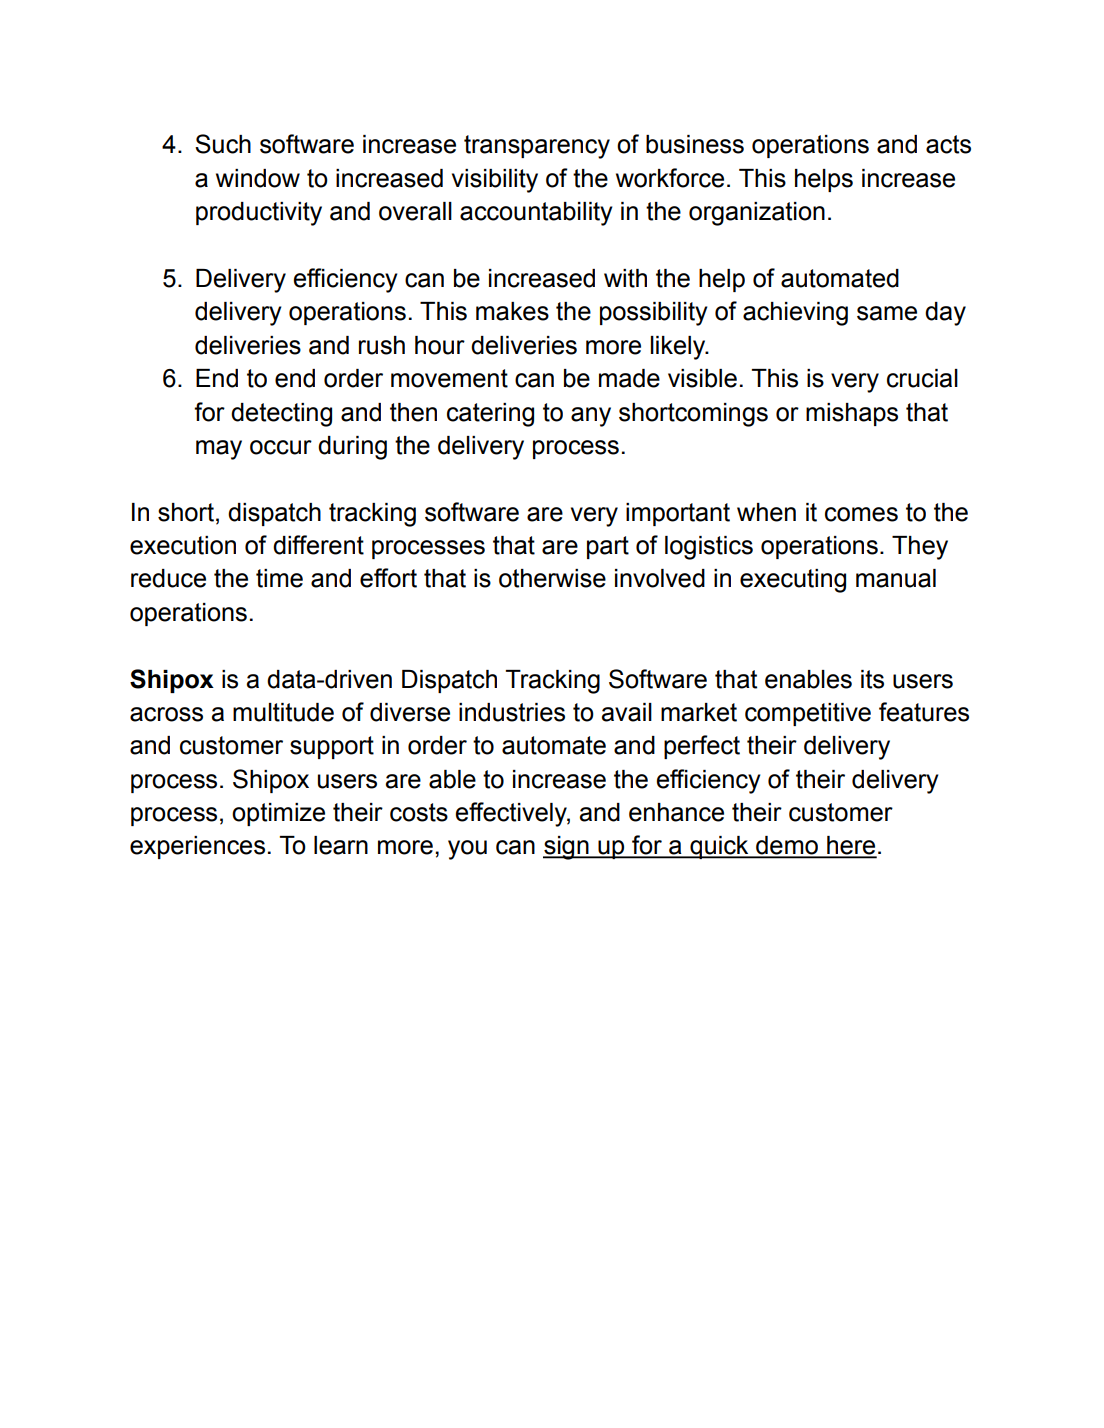  I want to click on optimize, so click(278, 814).
